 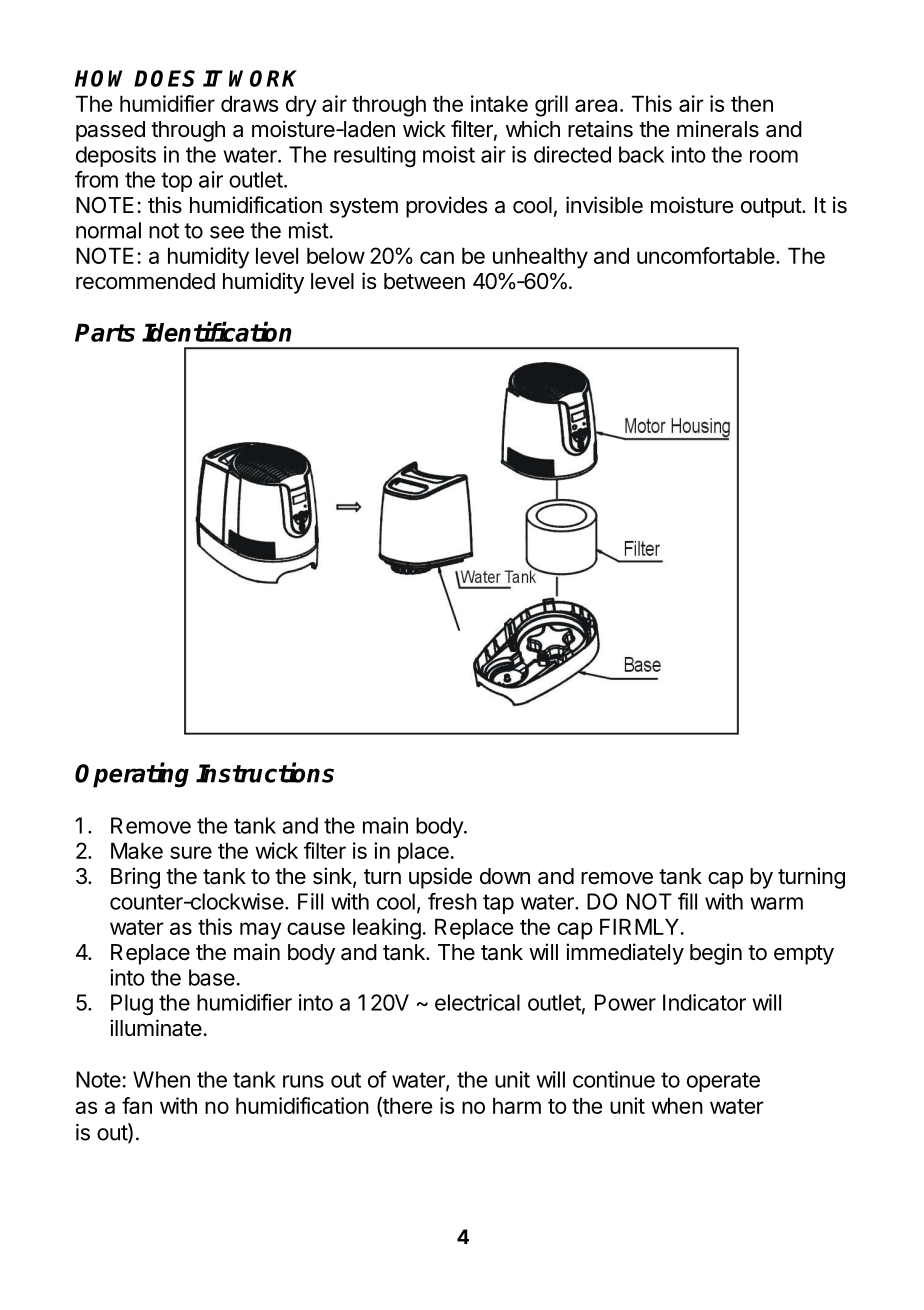 What do you see at coordinates (164, 78) in the image?
I see `DOES` at bounding box center [164, 78].
